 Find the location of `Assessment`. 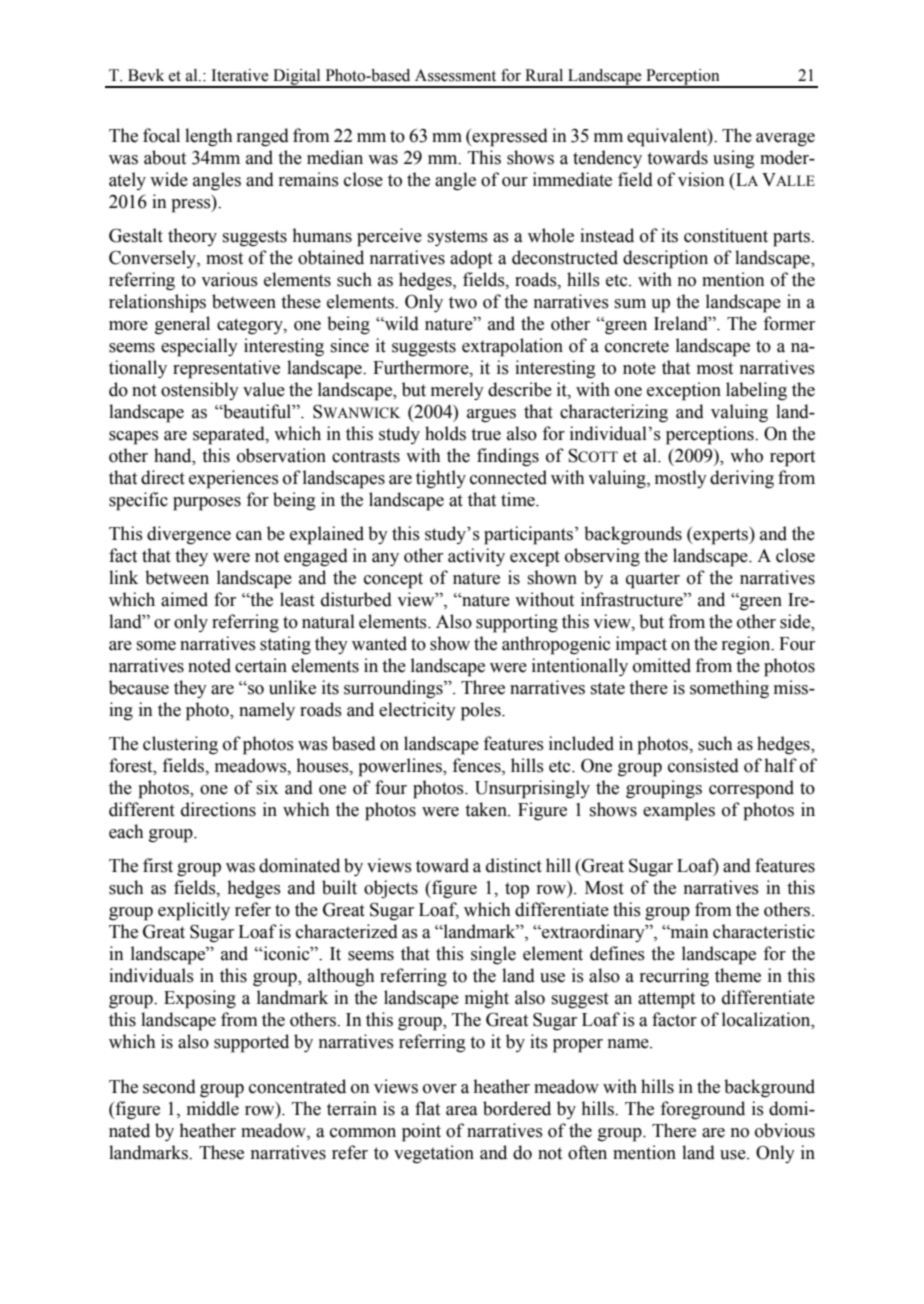

Assessment is located at coordinates (455, 75).
